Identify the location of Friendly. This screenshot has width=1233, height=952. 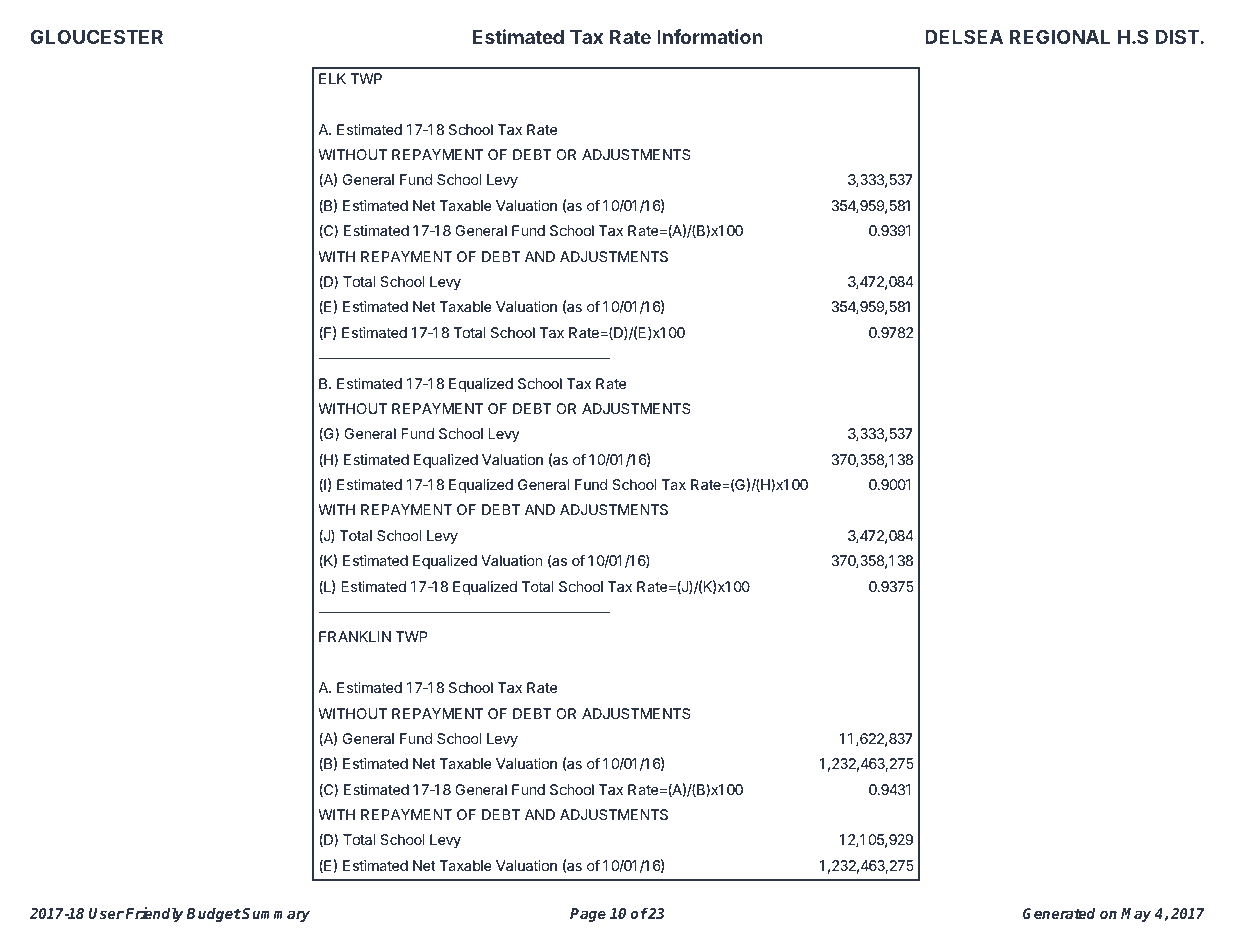
(156, 914).
